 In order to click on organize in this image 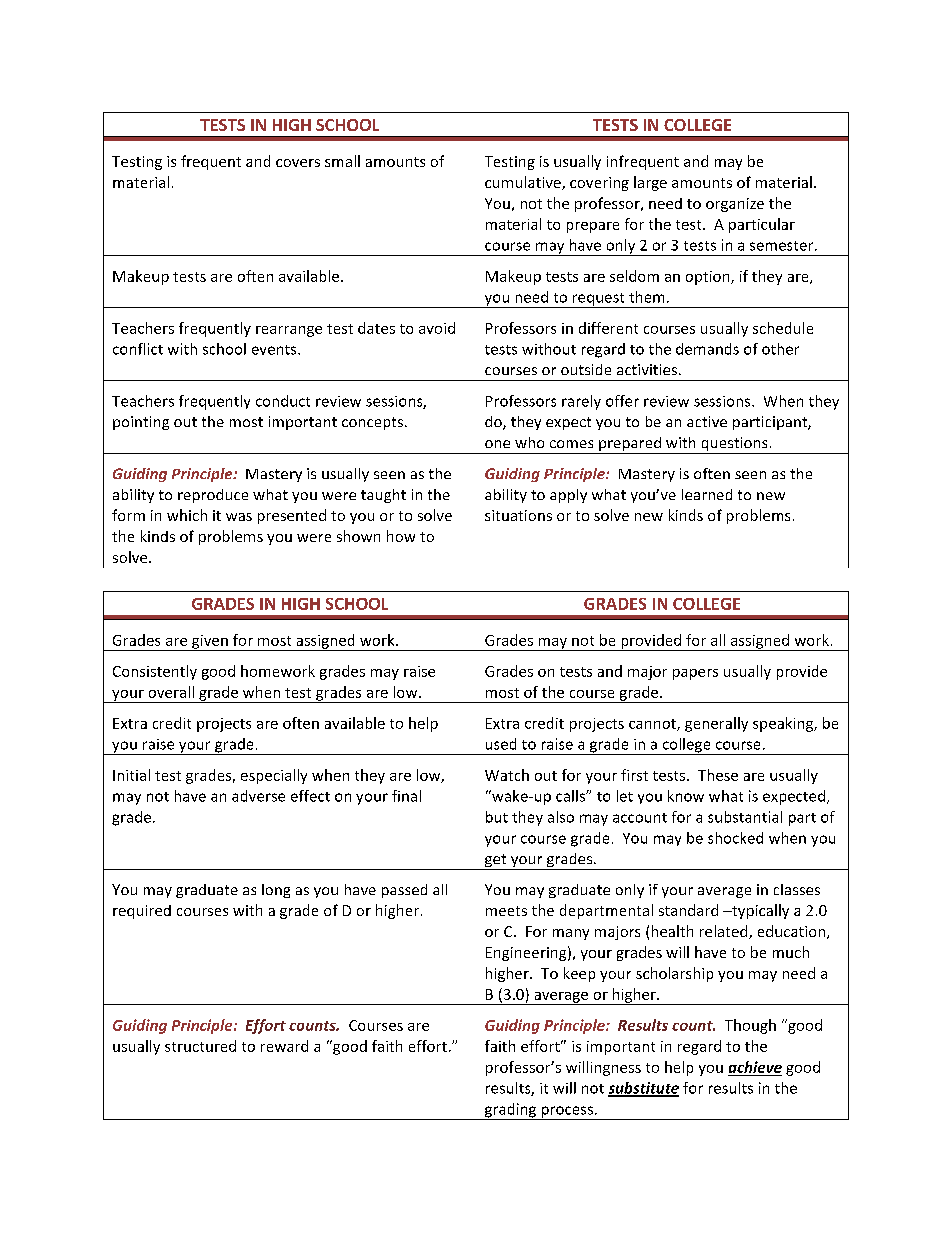, I will do `click(735, 205)`.
